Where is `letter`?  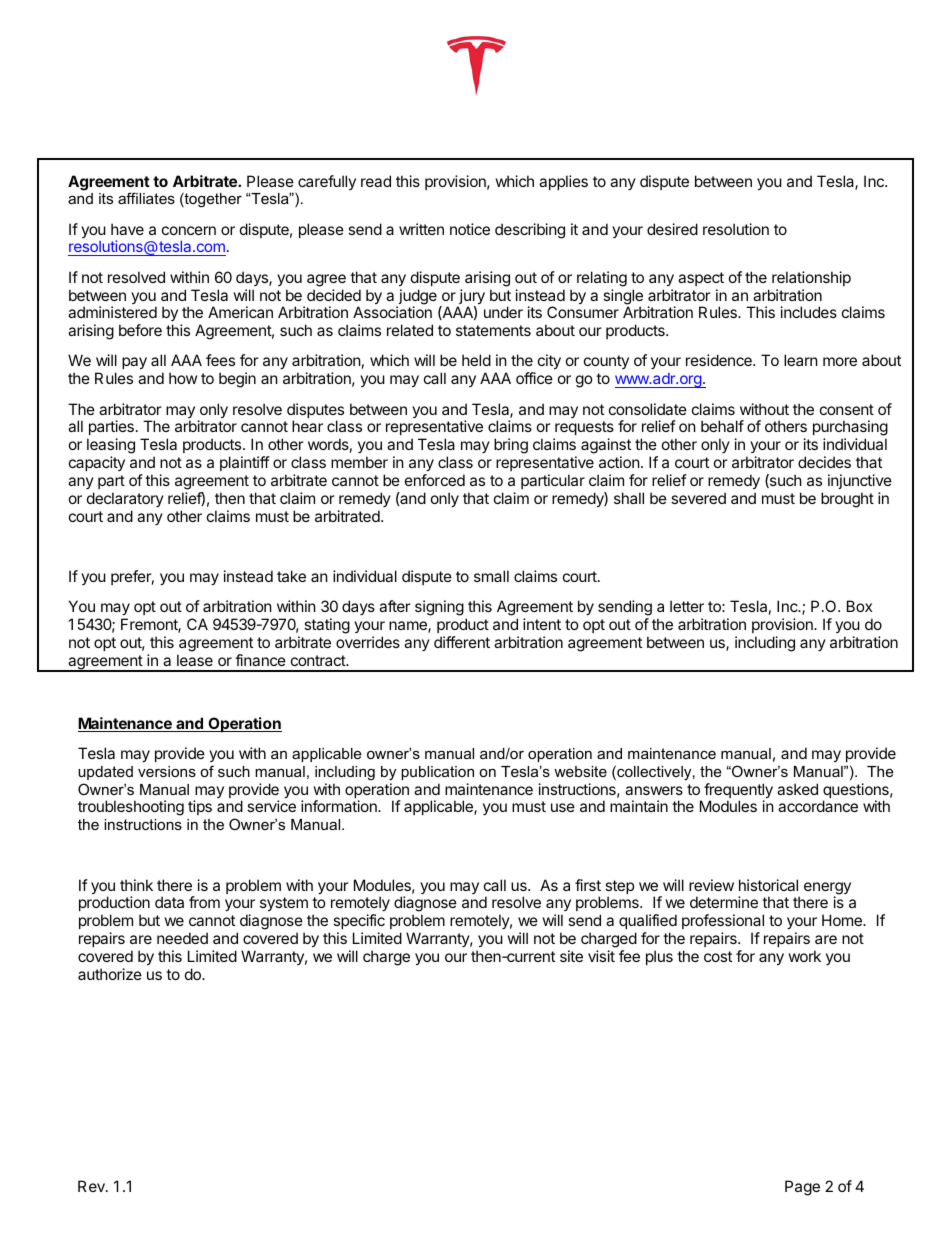
letter is located at coordinates (687, 606).
